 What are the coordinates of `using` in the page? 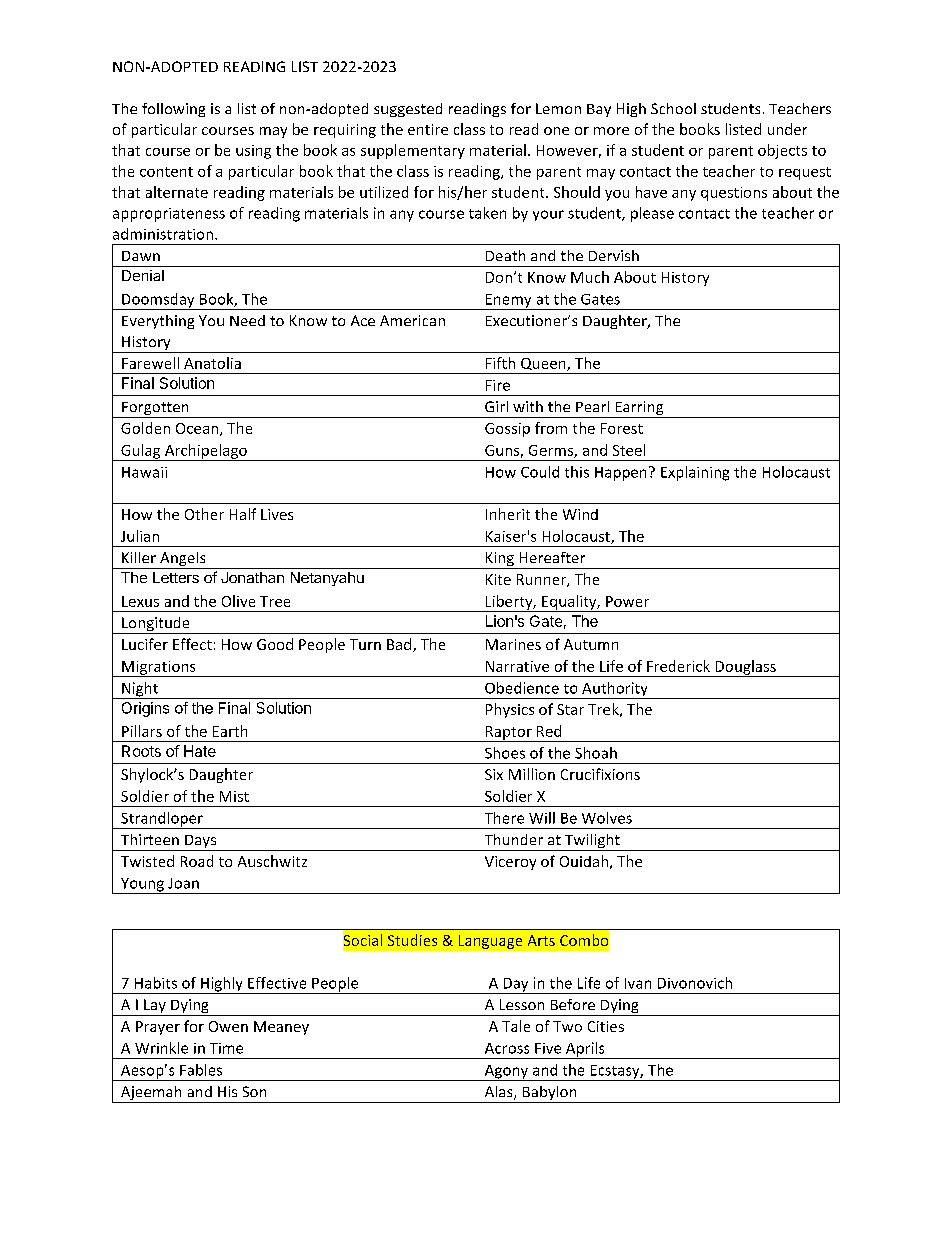 It's located at (253, 152).
